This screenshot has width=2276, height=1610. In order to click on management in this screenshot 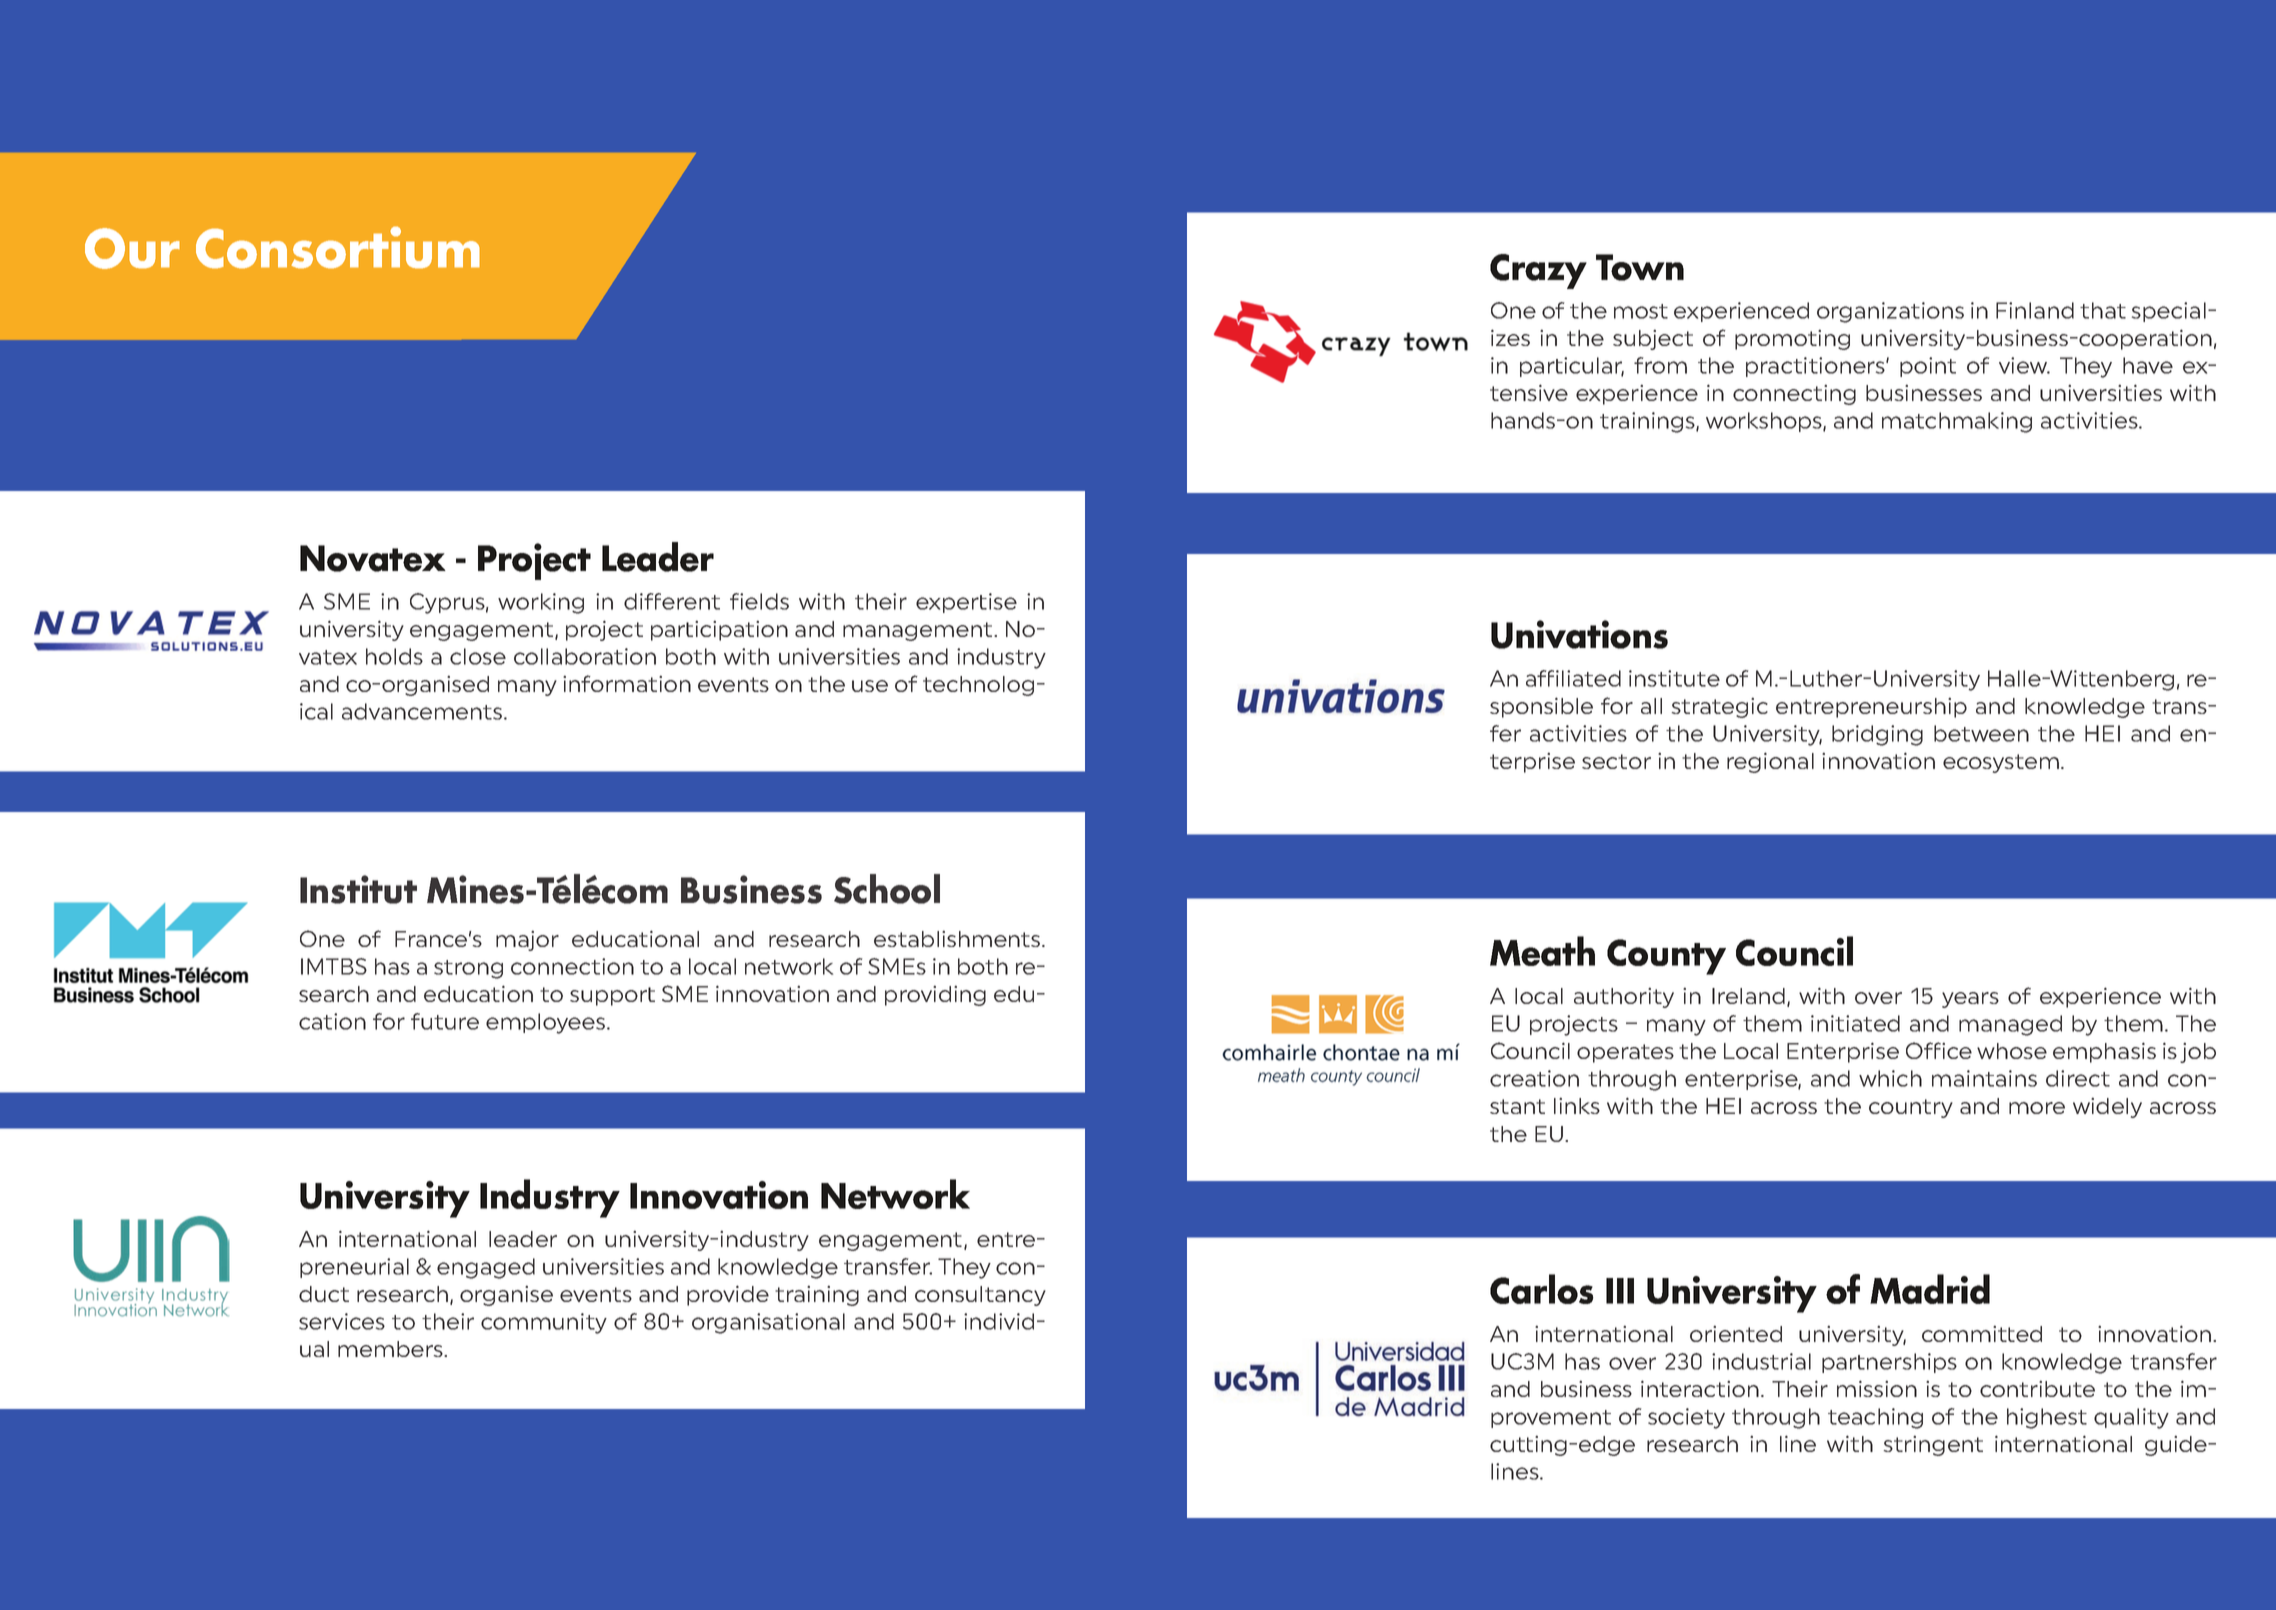, I will do `click(919, 631)`.
